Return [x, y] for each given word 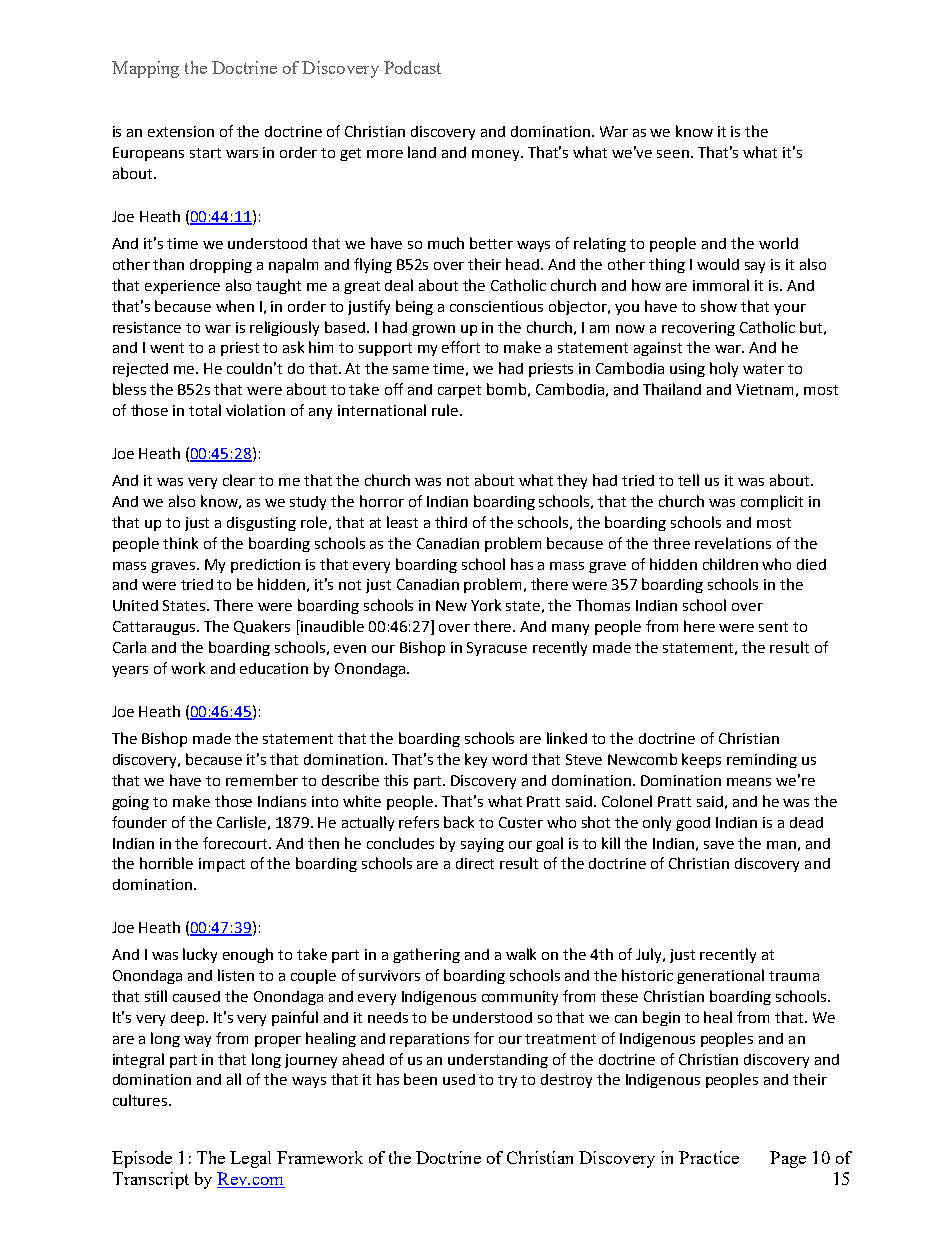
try [507, 1081]
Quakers [262, 627]
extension [181, 131]
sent [773, 627]
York [486, 605]
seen [673, 154]
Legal [250, 1159]
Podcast [412, 67]
